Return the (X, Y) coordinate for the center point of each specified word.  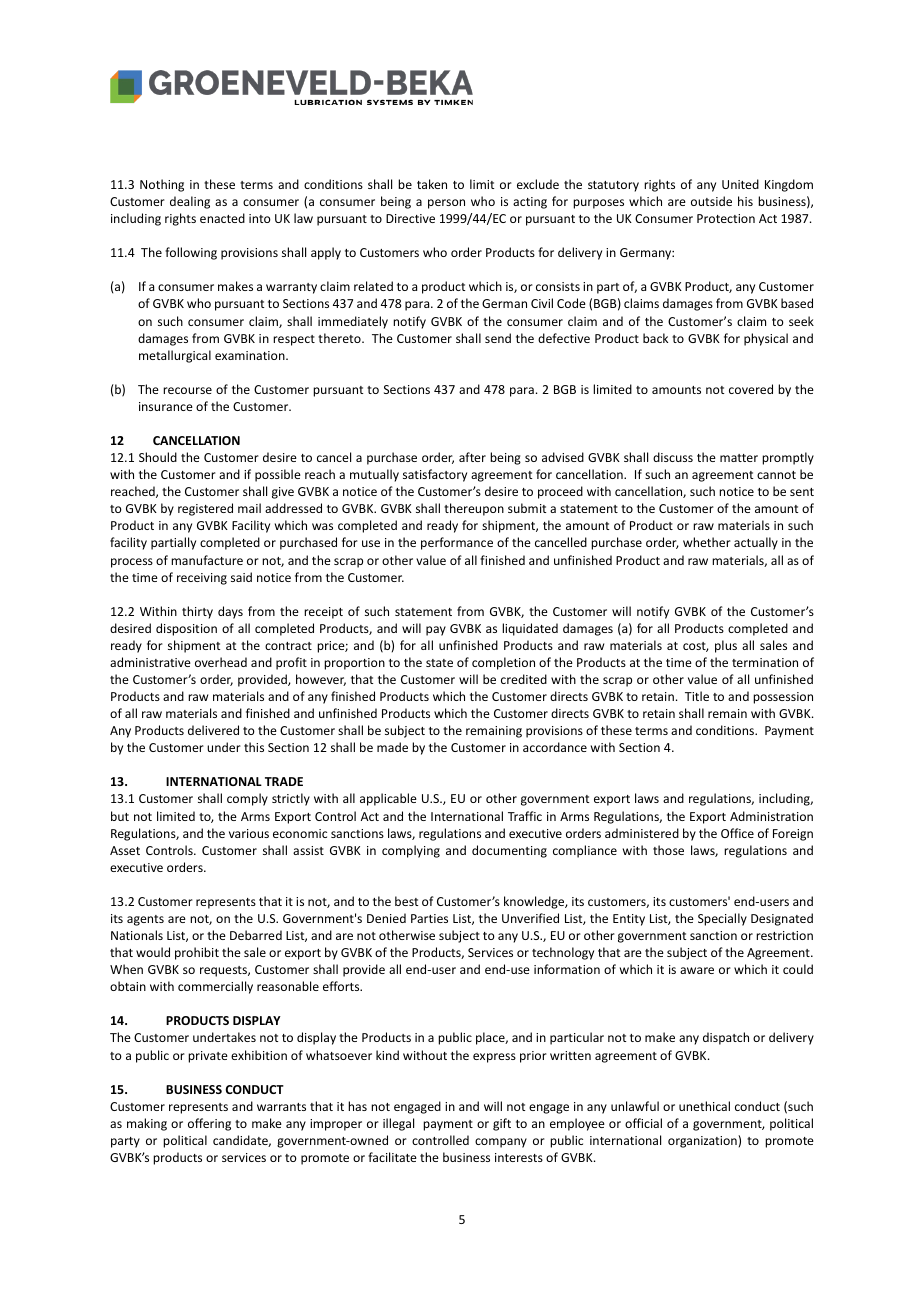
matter (739, 458)
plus (726, 646)
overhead (221, 662)
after (472, 457)
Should (158, 457)
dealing (190, 202)
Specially (722, 919)
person (446, 204)
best (406, 901)
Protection (726, 218)
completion (503, 663)
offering (209, 1124)
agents (145, 920)
